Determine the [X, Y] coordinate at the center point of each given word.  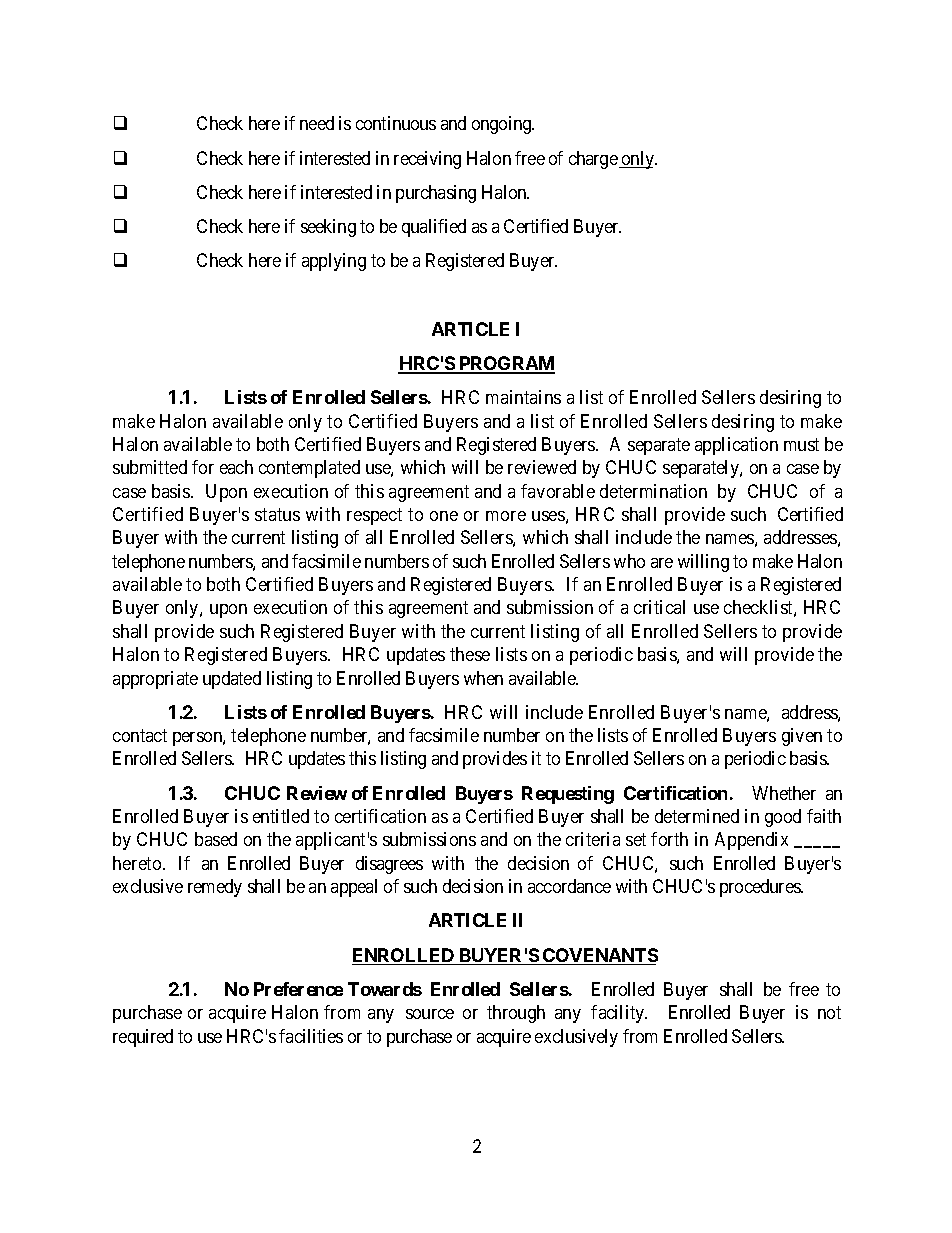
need [317, 123]
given [802, 737]
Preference [298, 989]
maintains [523, 397]
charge [593, 160]
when [483, 678]
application [736, 446]
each [236, 467]
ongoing [502, 125]
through [516, 1014]
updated [232, 680]
